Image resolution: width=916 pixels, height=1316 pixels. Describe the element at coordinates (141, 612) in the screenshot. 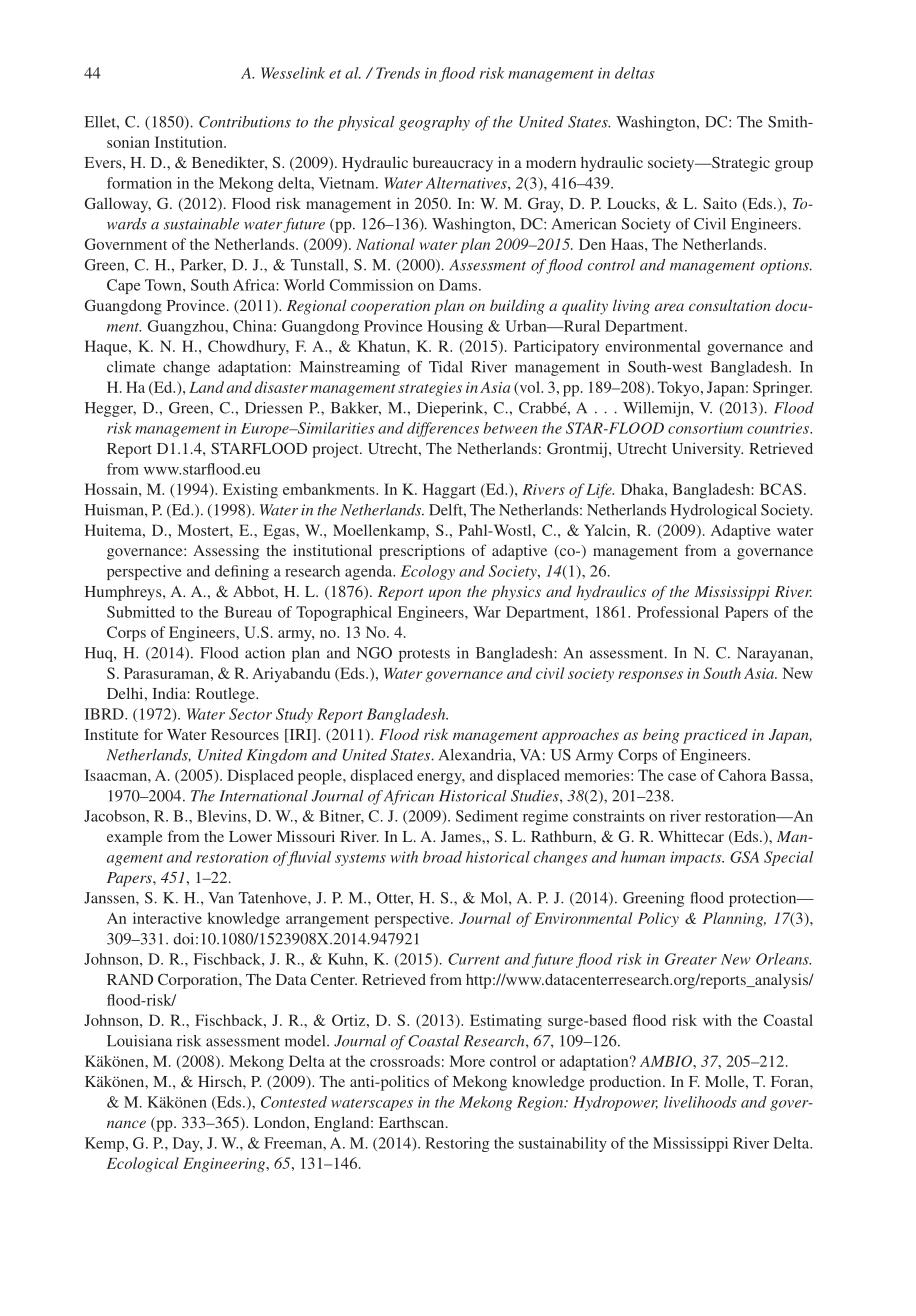

I see `Submitted` at that location.
